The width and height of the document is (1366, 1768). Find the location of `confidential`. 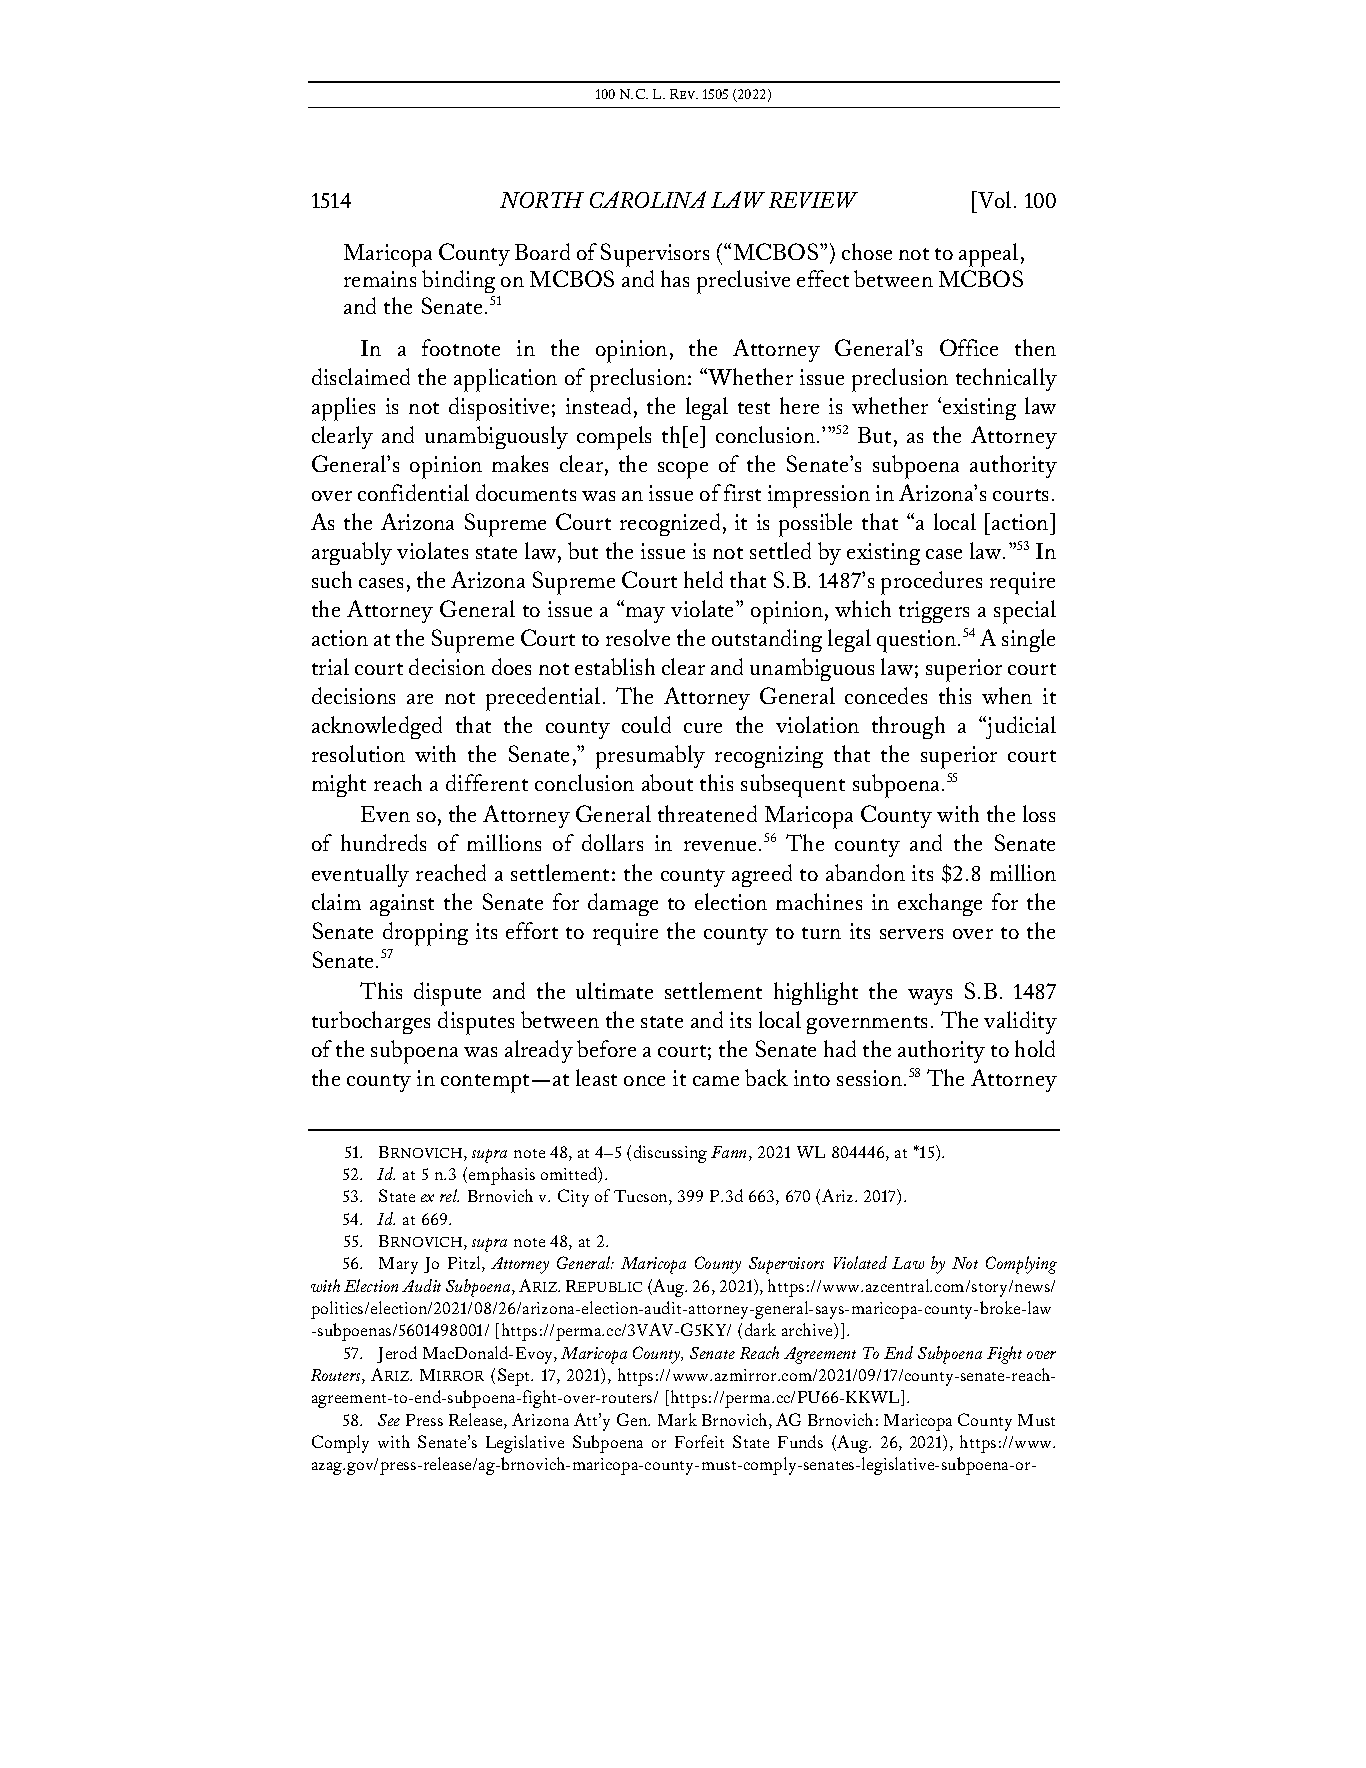

confidential is located at coordinates (413, 492).
